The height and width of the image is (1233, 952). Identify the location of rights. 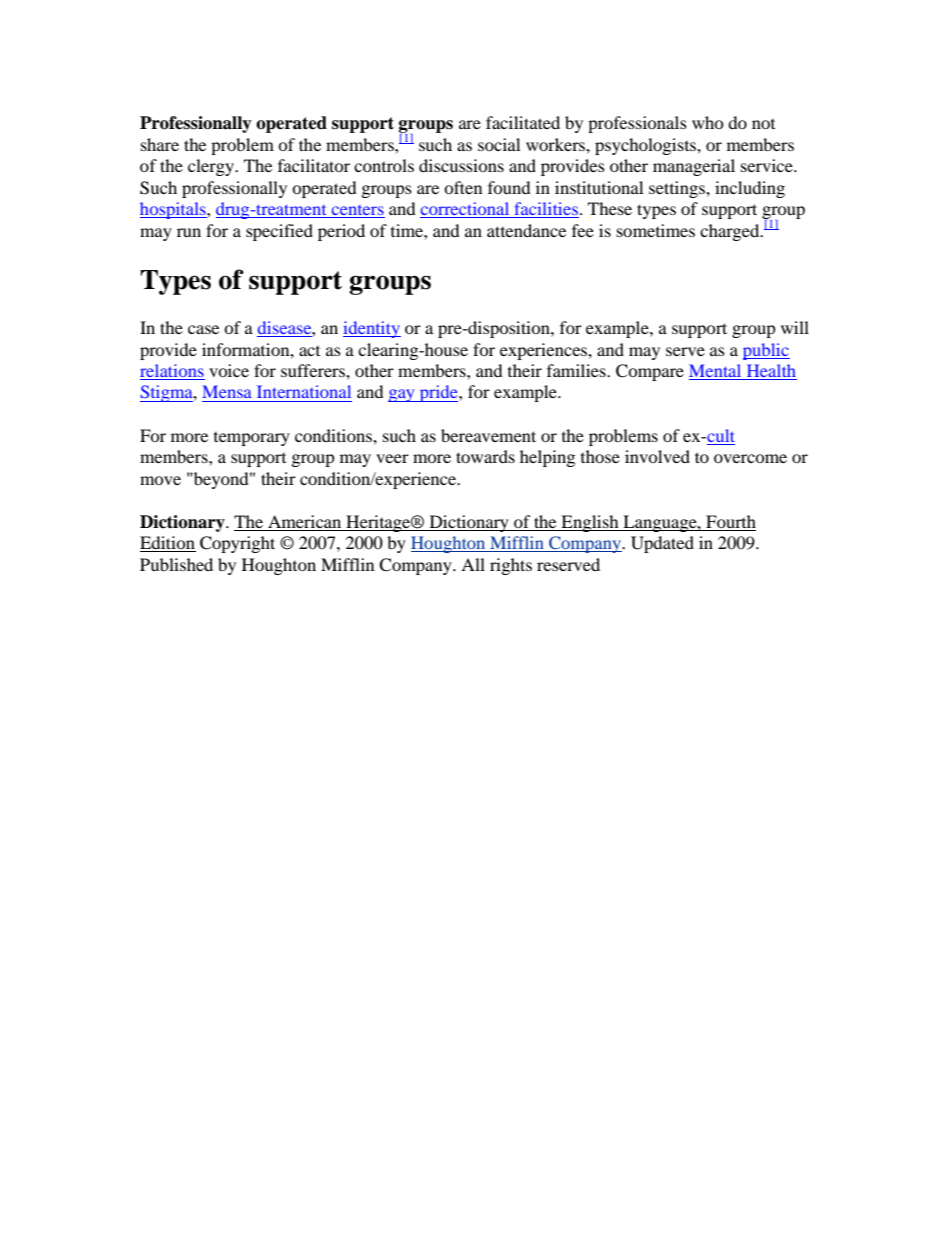
(511, 566).
